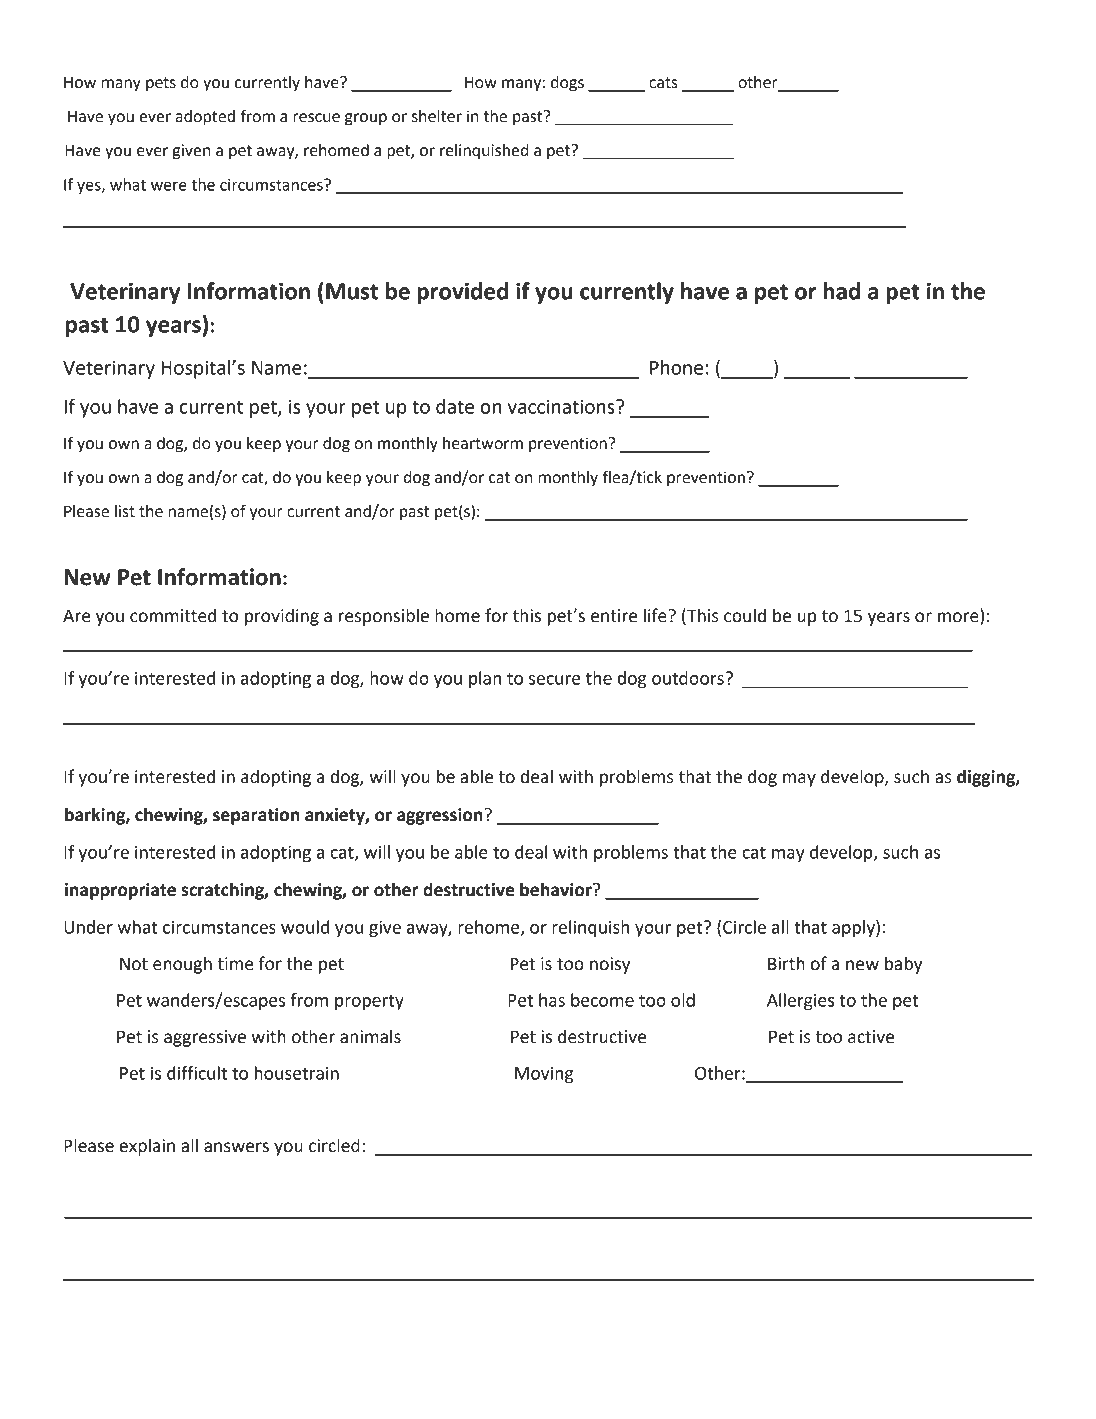 The height and width of the screenshot is (1419, 1096). Describe the element at coordinates (352, 291) in the screenshot. I see `Must` at that location.
